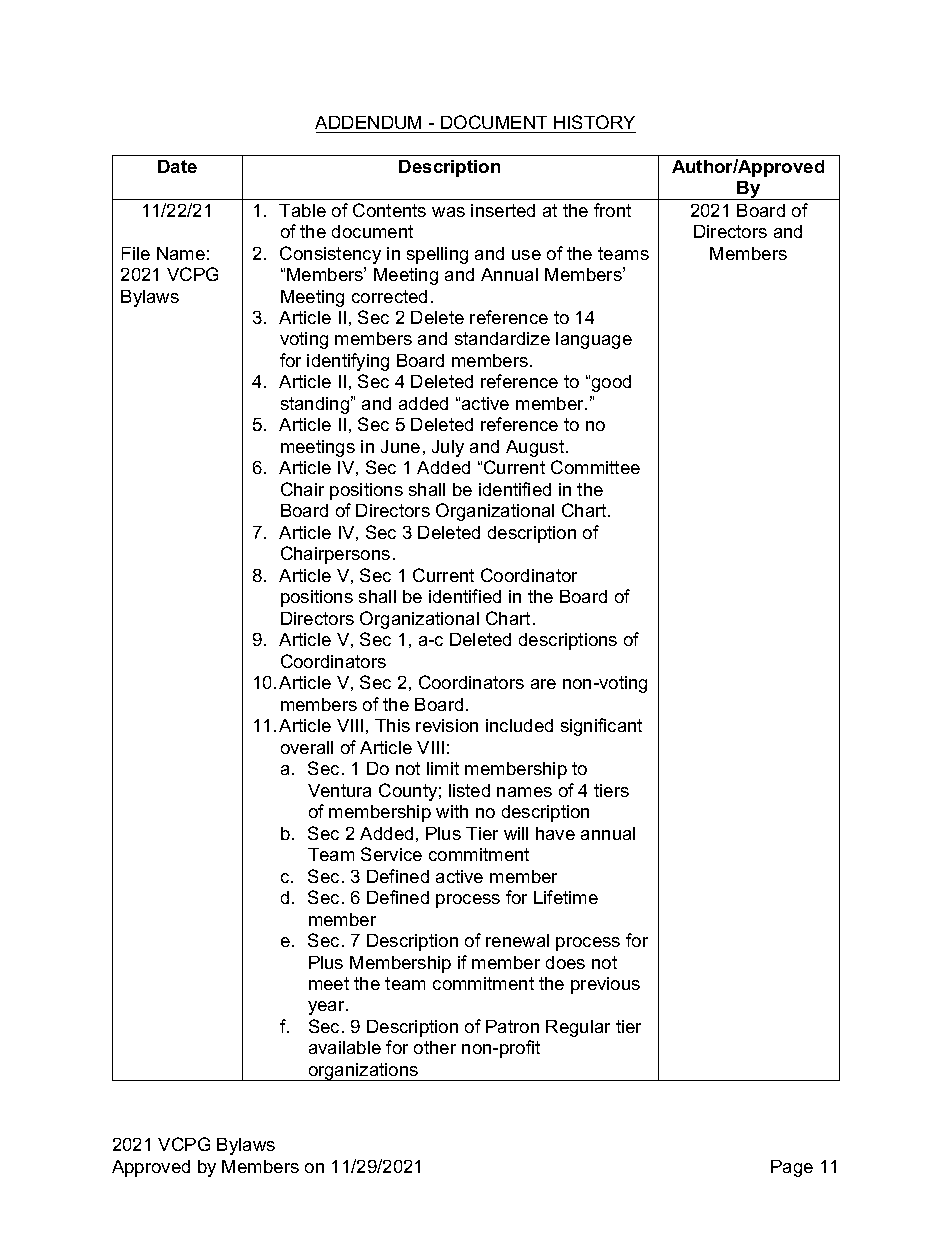  Describe the element at coordinates (177, 166) in the screenshot. I see `Date` at that location.
